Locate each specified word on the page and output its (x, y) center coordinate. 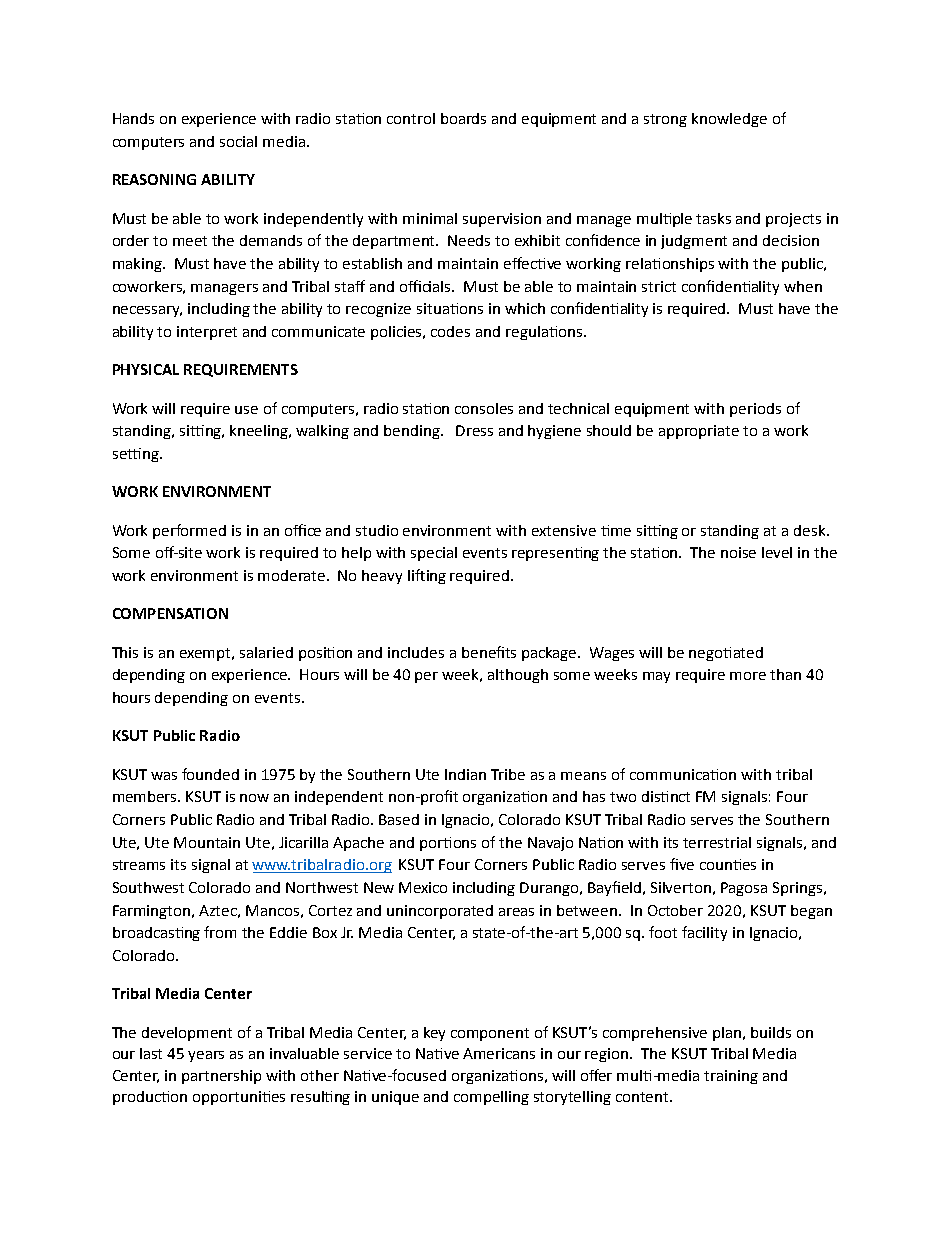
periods (755, 410)
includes (416, 652)
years (206, 1056)
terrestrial (717, 842)
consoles (484, 408)
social (238, 141)
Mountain (207, 842)
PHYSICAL (146, 369)
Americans (499, 1053)
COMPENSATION (170, 613)
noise (738, 552)
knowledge (729, 120)
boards (463, 118)
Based (399, 819)
